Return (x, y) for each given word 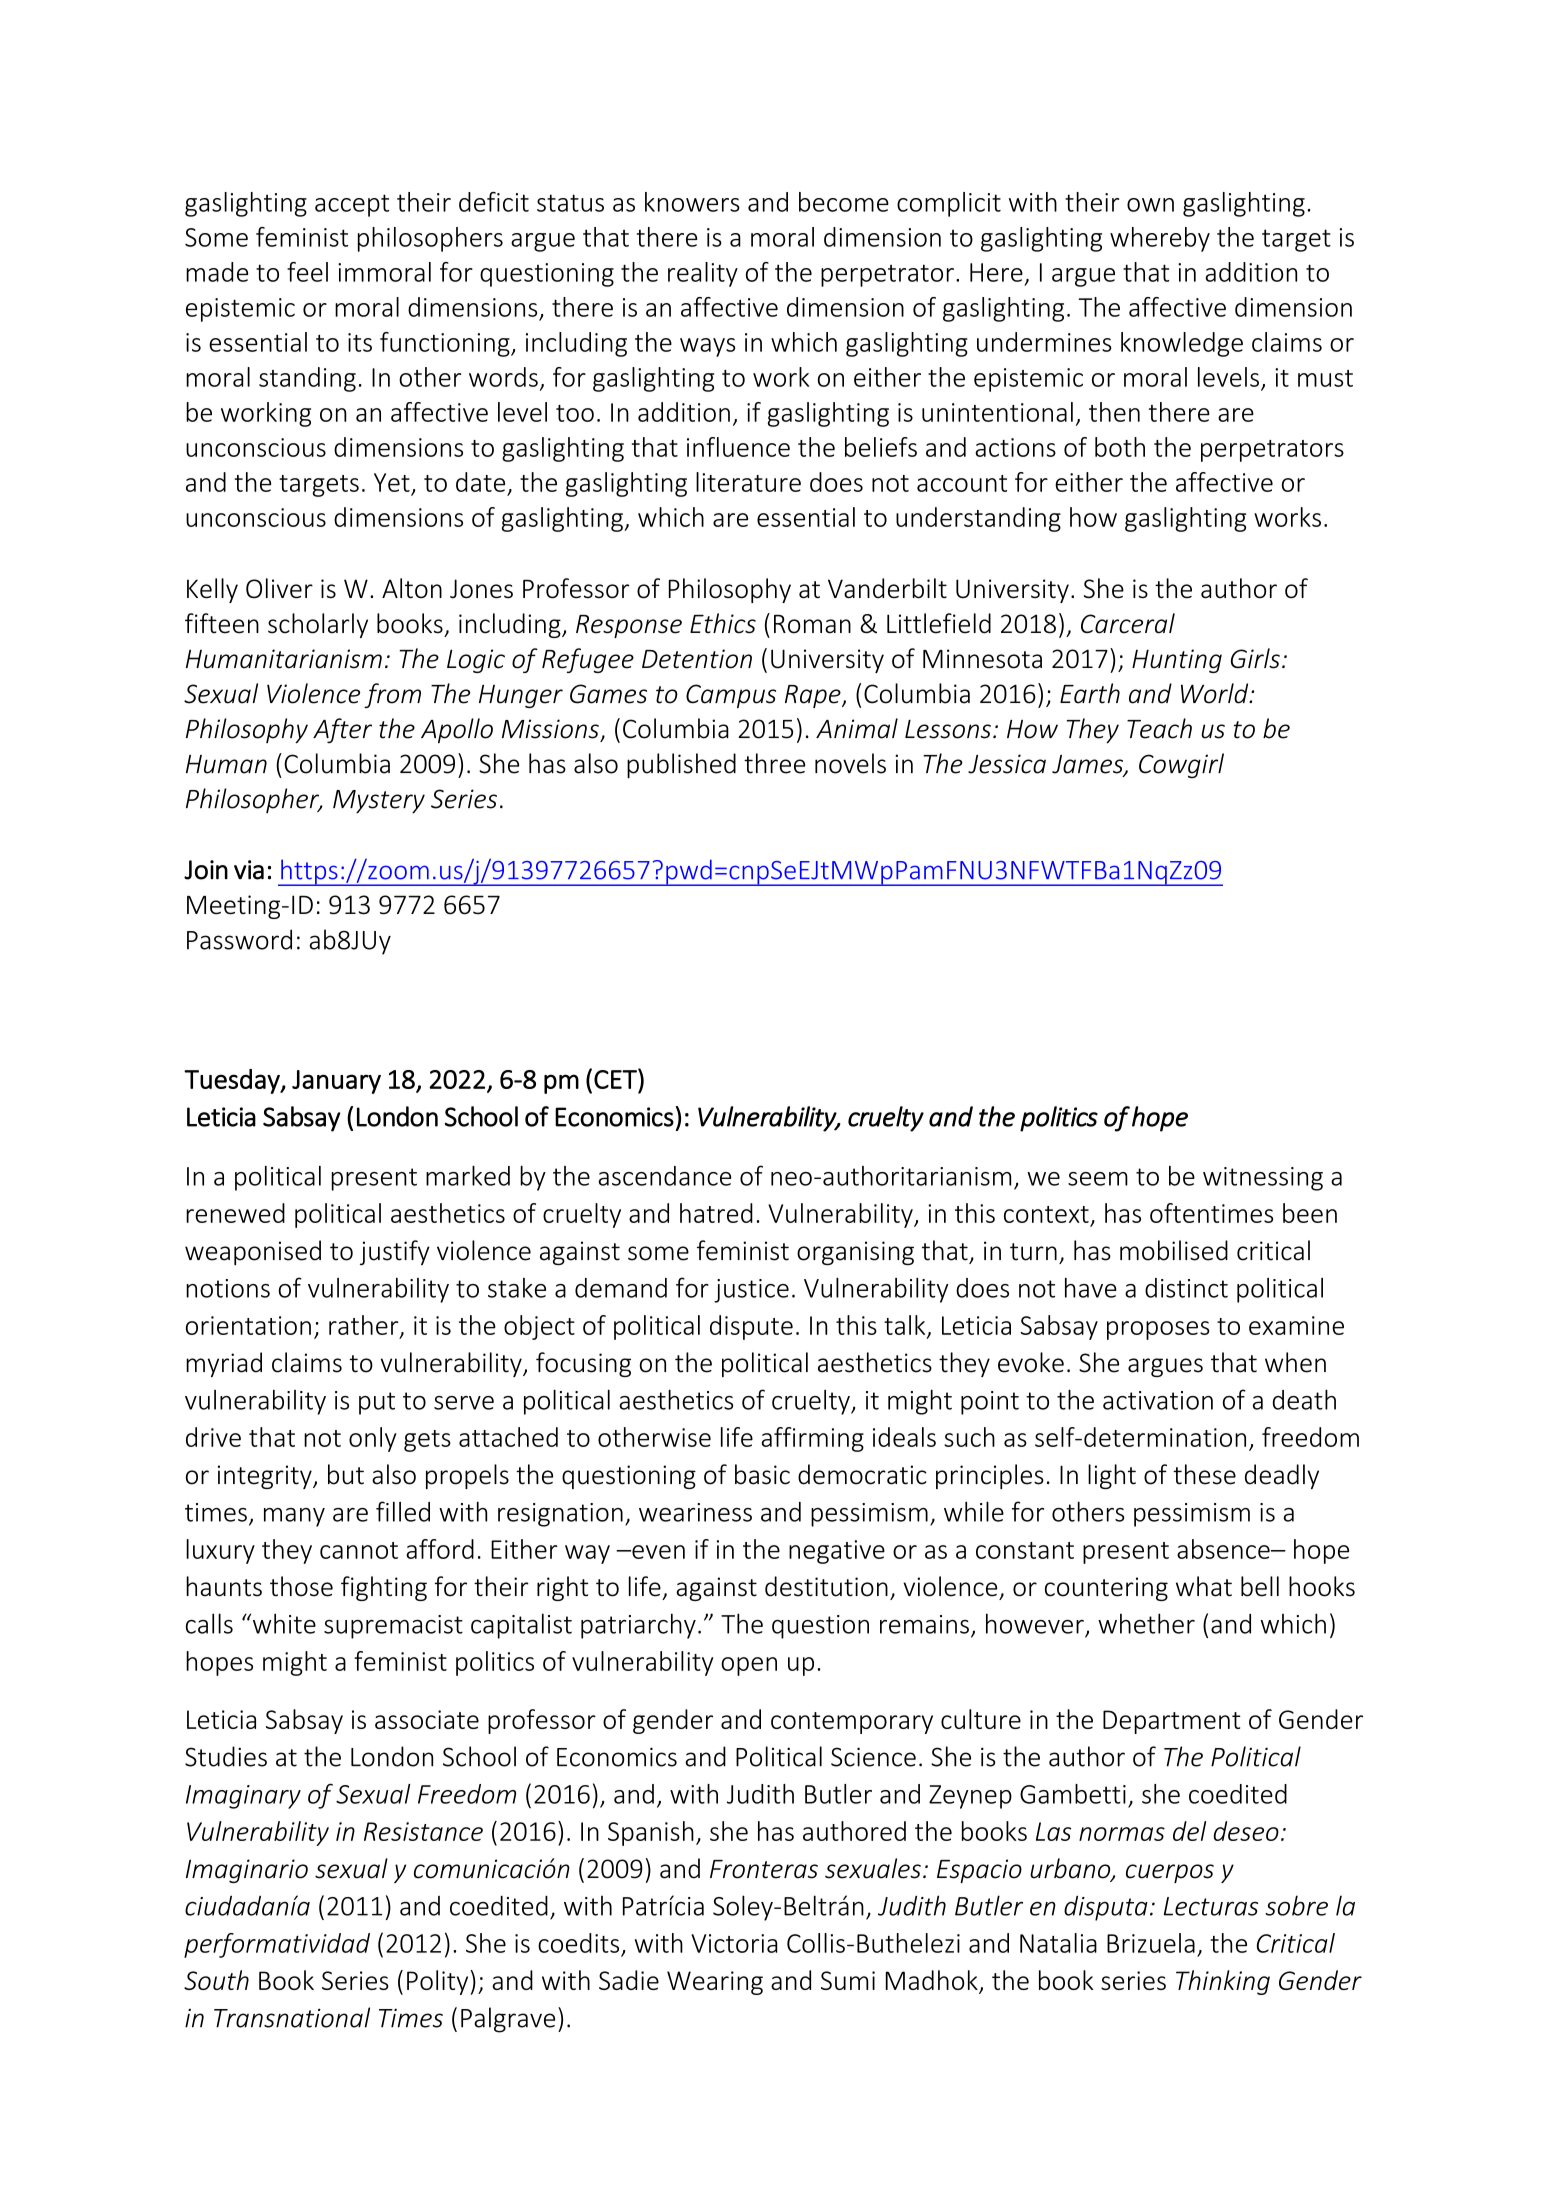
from (392, 695)
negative (837, 1552)
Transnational (292, 2017)
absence (1224, 1549)
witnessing (1263, 1179)
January (336, 1082)
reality (703, 274)
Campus (731, 696)
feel (307, 272)
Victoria (734, 1943)
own (1150, 205)
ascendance (665, 1176)
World (1216, 693)
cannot (359, 1550)
